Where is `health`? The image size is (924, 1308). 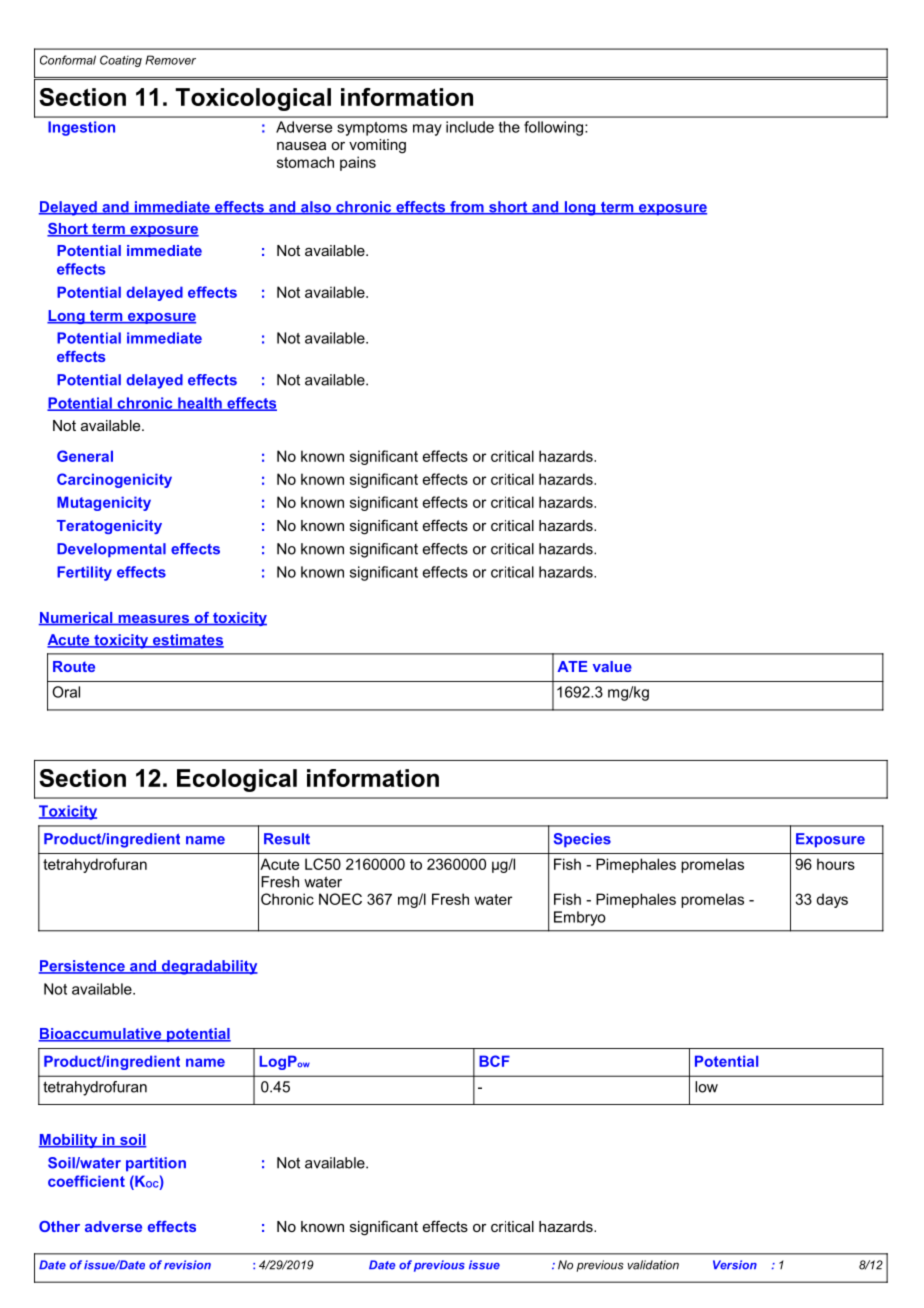 health is located at coordinates (200, 404).
